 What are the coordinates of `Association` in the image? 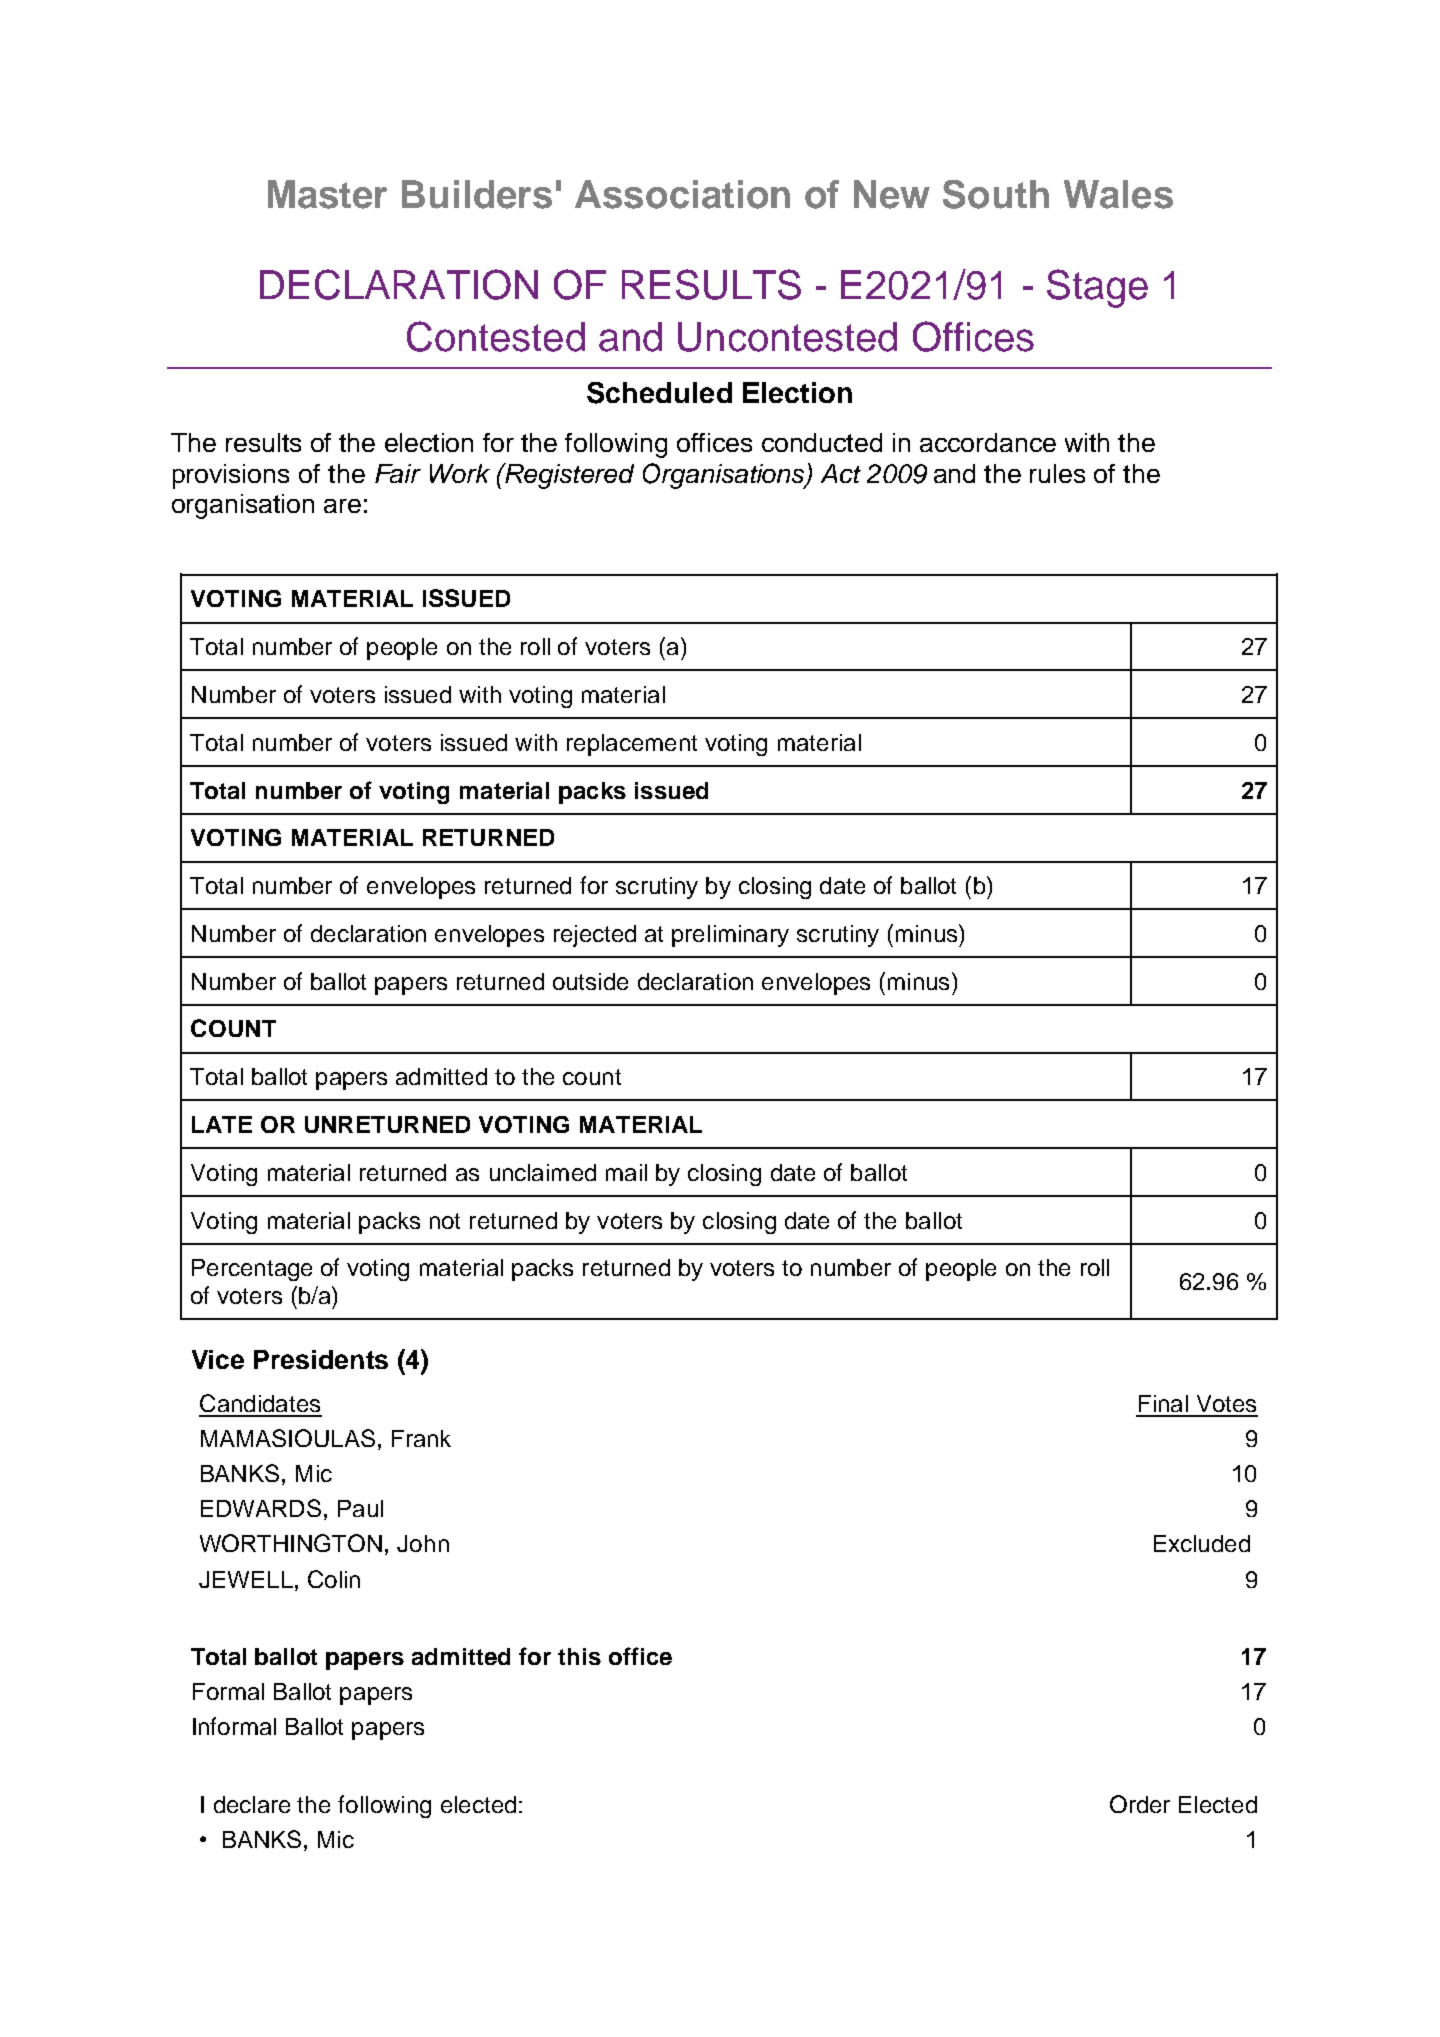 It's located at (682, 194).
